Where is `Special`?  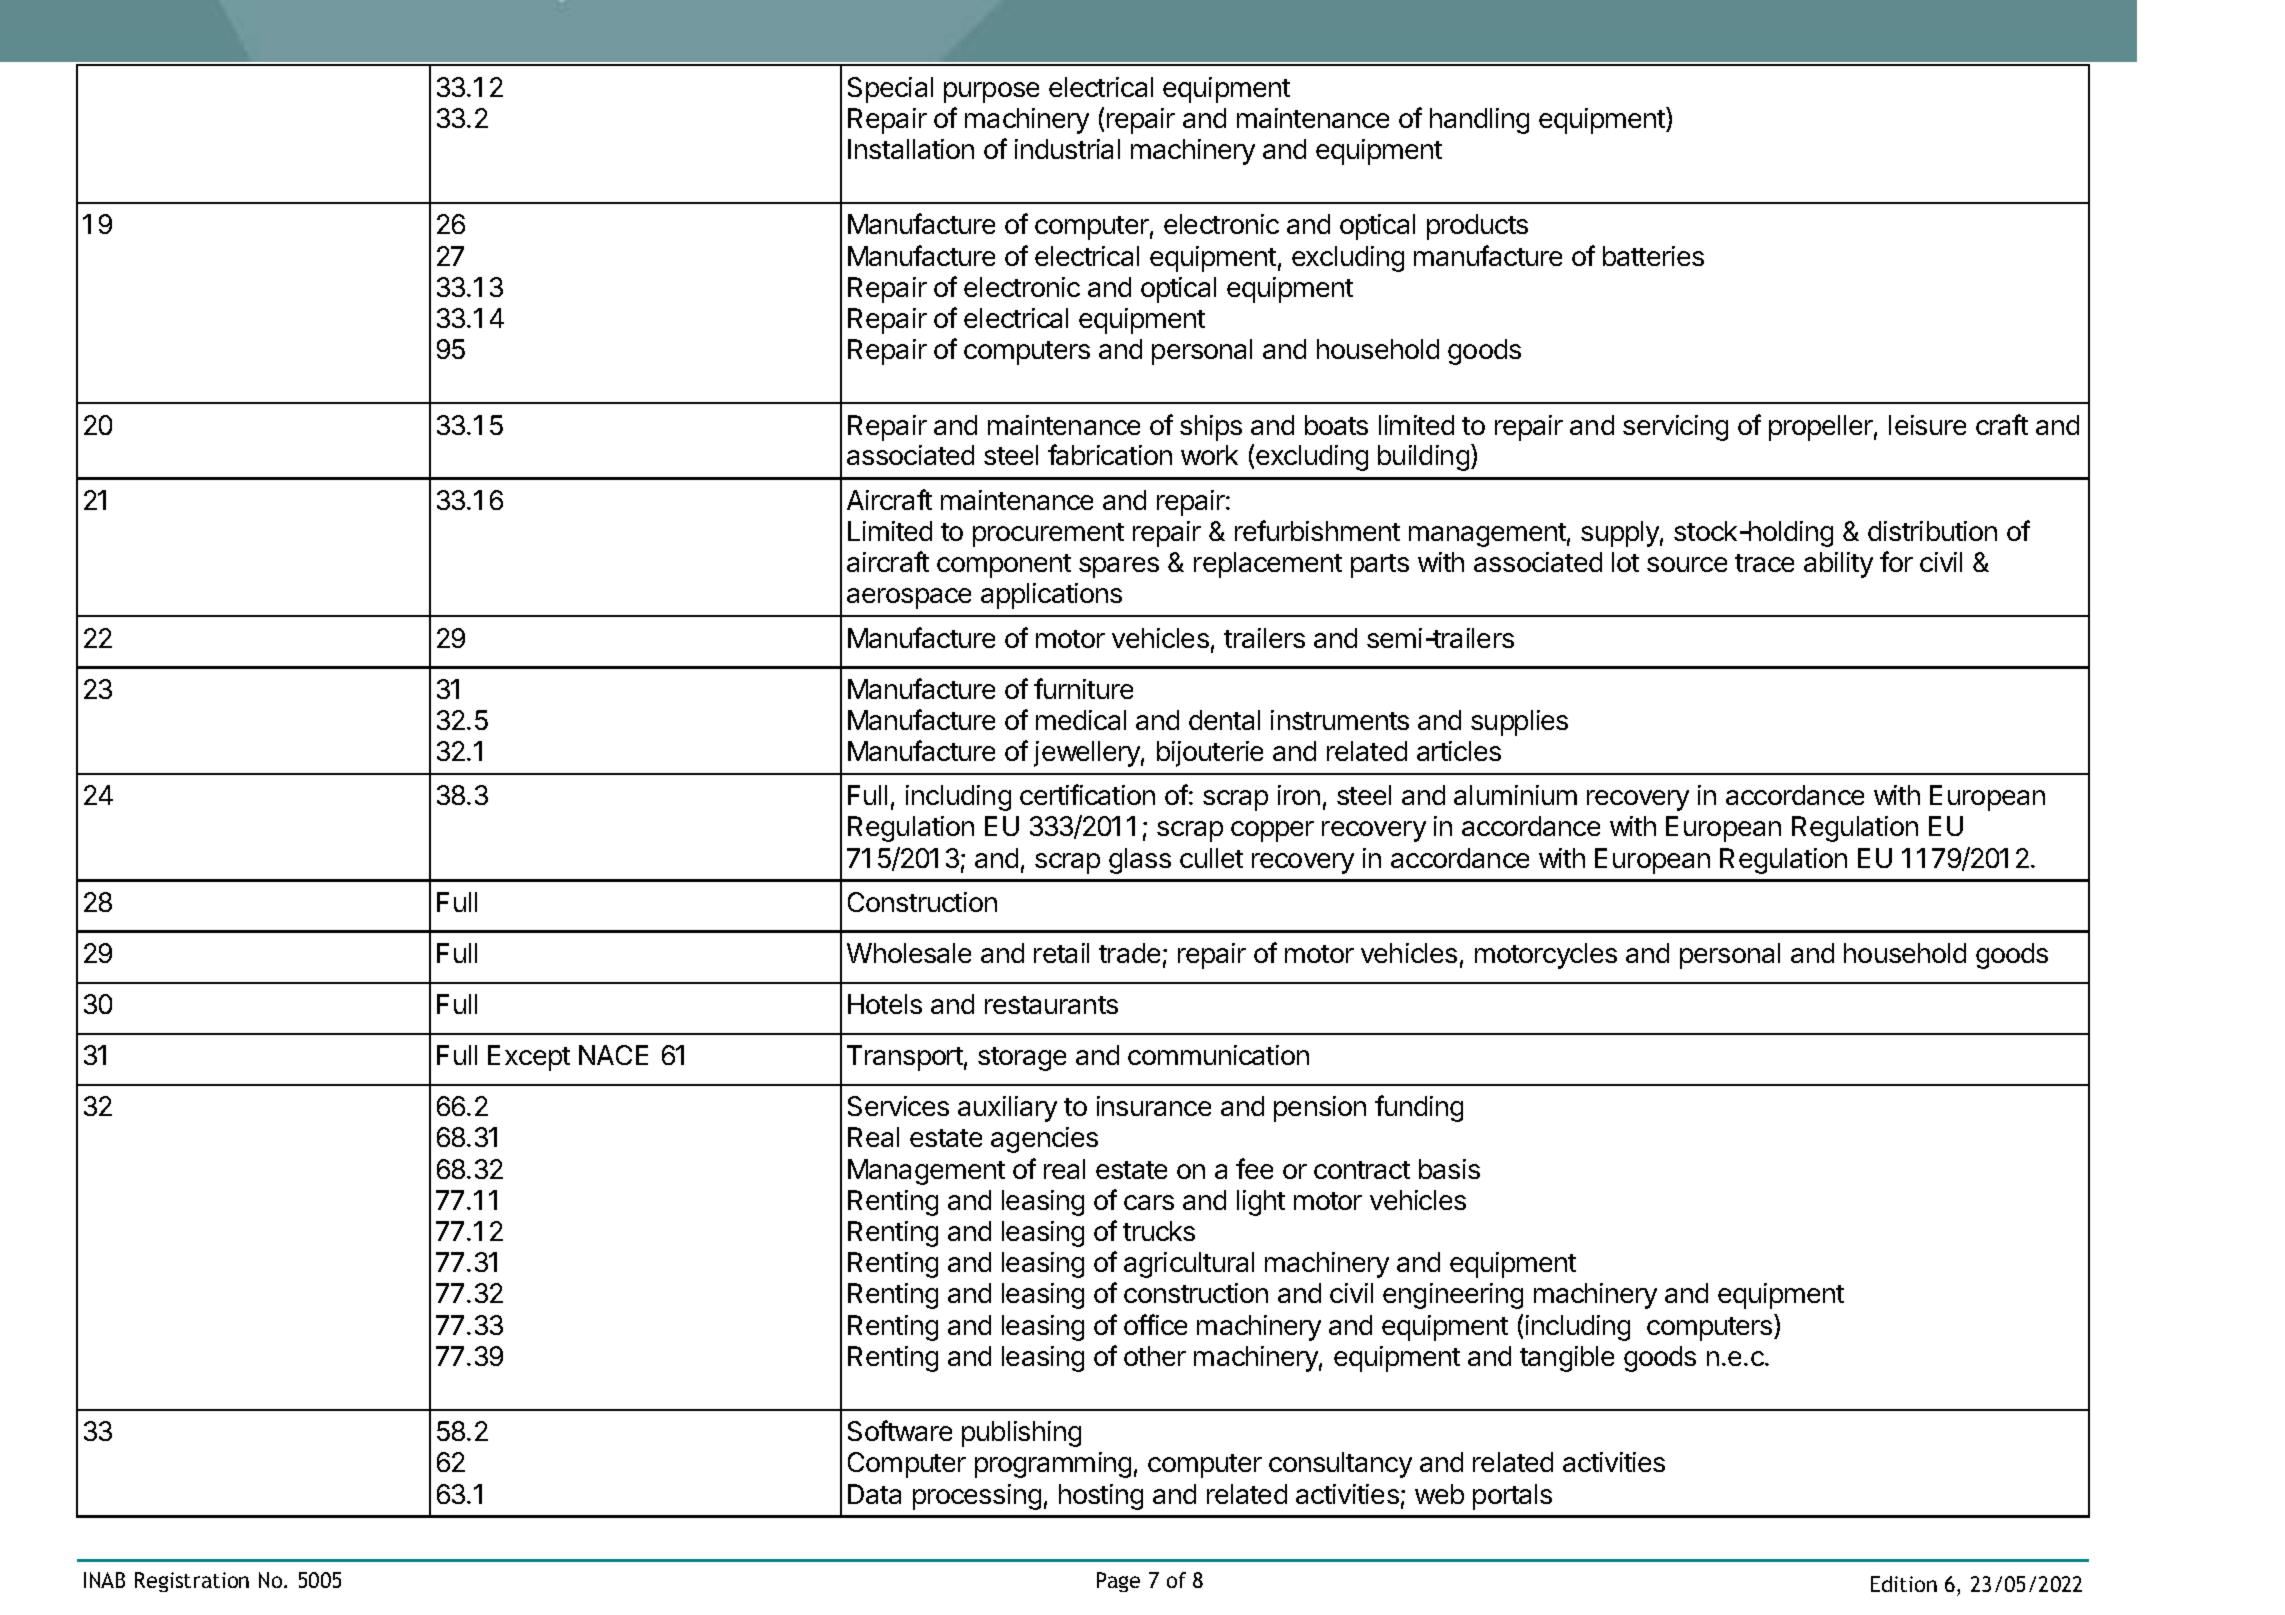 Special is located at coordinates (890, 90).
